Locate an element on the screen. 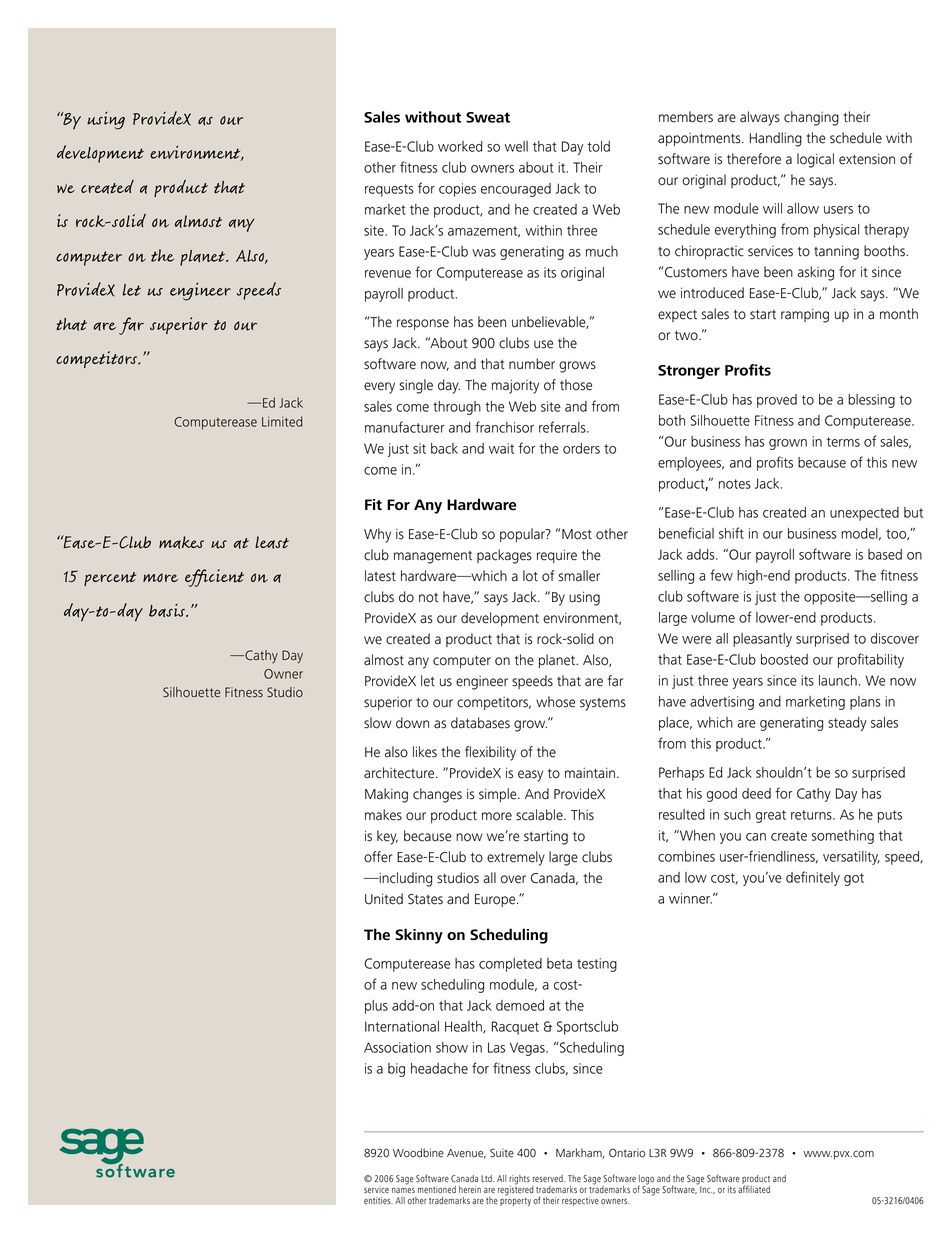 The height and width of the screenshot is (1233, 952). terms is located at coordinates (843, 442).
